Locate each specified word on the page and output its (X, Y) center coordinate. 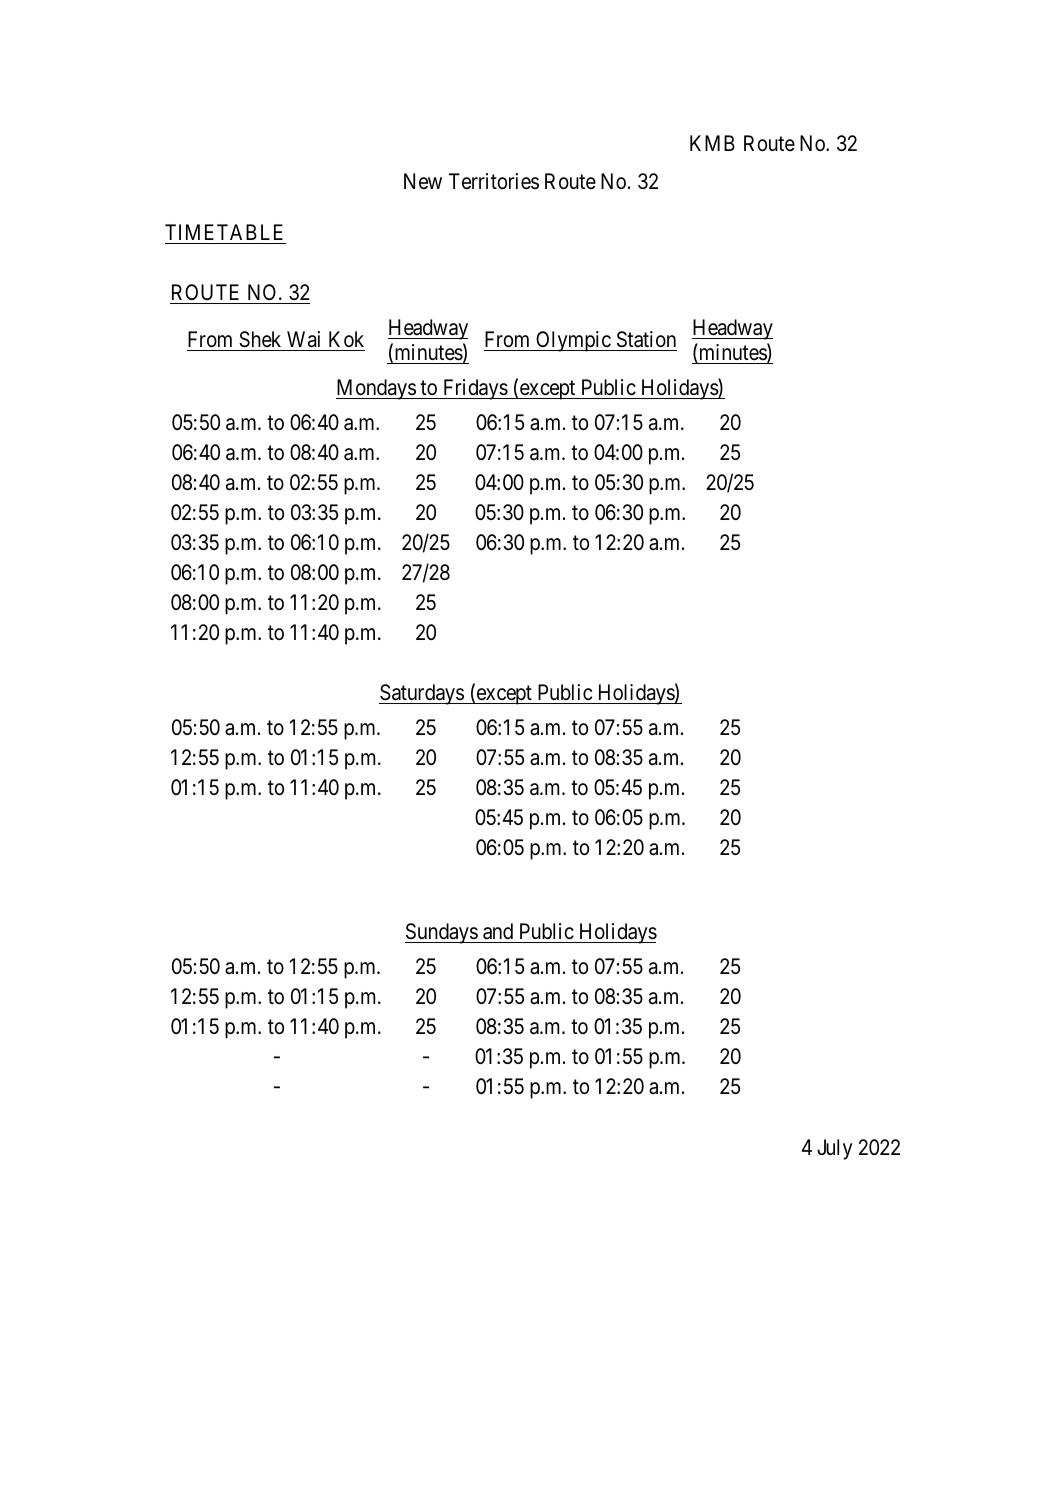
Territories (494, 181)
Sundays (442, 933)
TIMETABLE (224, 232)
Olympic (573, 341)
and (498, 931)
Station (645, 341)
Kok (345, 341)
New (423, 181)
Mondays (376, 389)
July (835, 1149)
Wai (304, 341)
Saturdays (422, 694)
